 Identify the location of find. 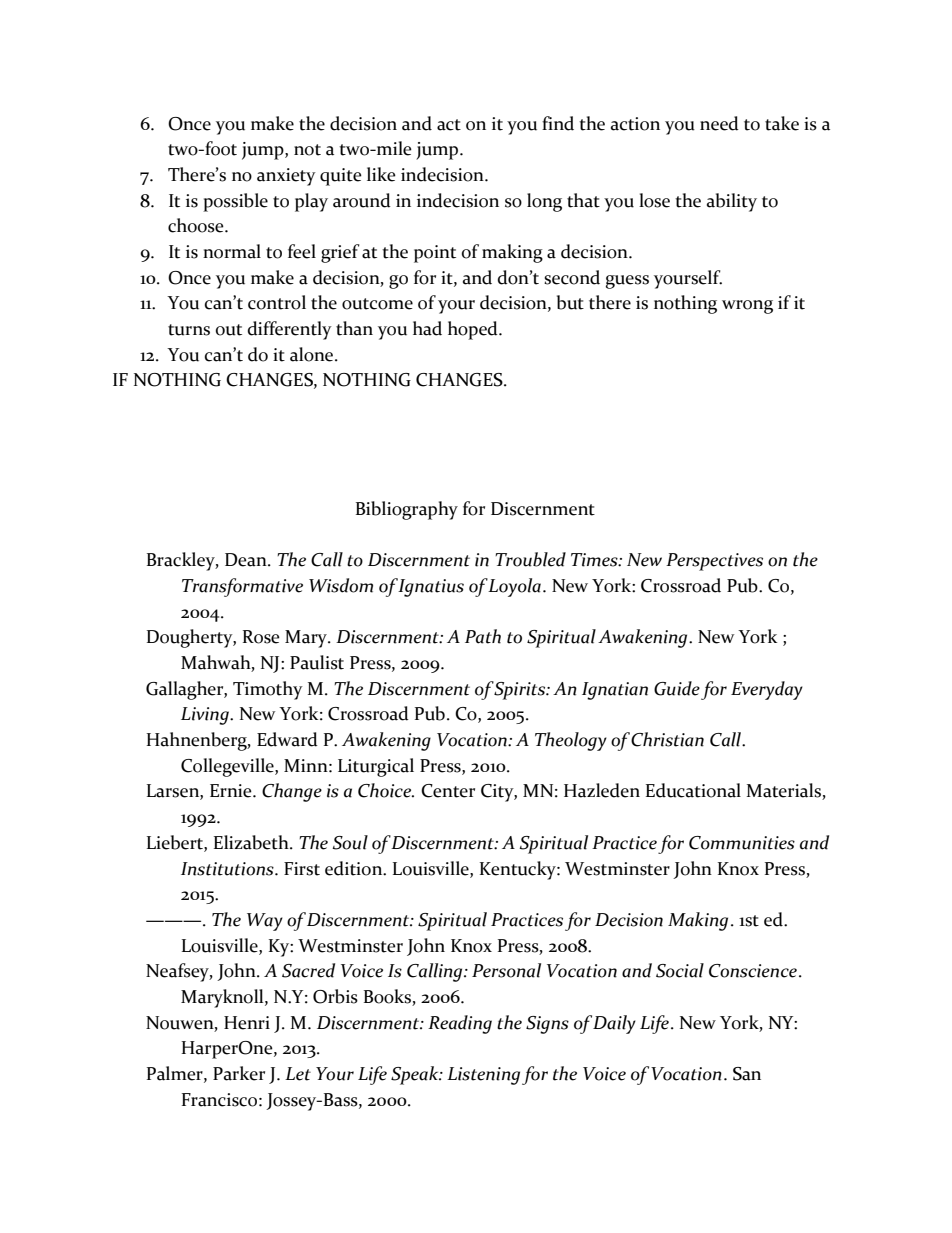
(558, 123).
